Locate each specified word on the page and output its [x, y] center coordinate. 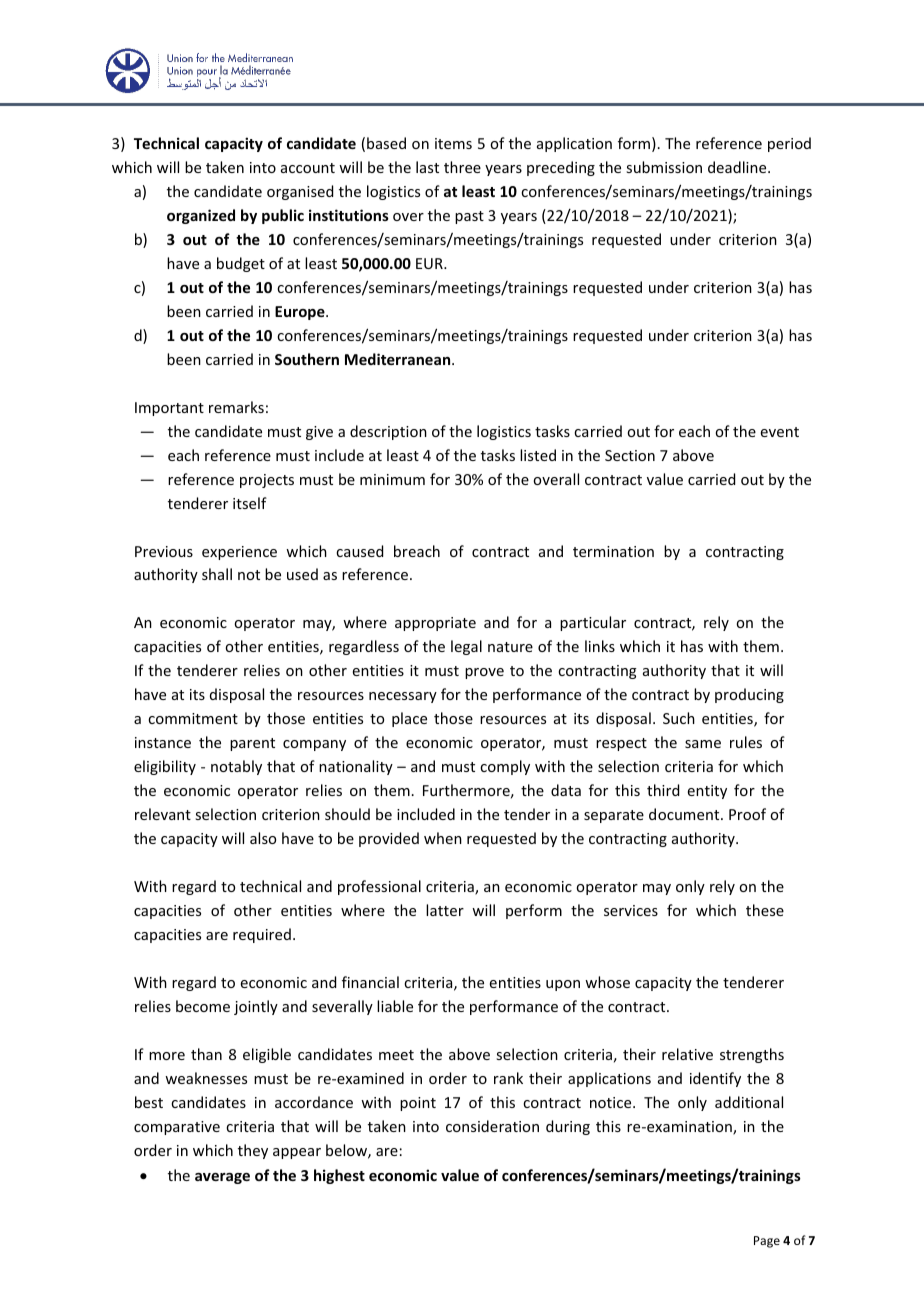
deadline [738, 167]
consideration [492, 1126]
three [462, 167]
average [222, 1178]
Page [767, 1242]
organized [201, 216]
